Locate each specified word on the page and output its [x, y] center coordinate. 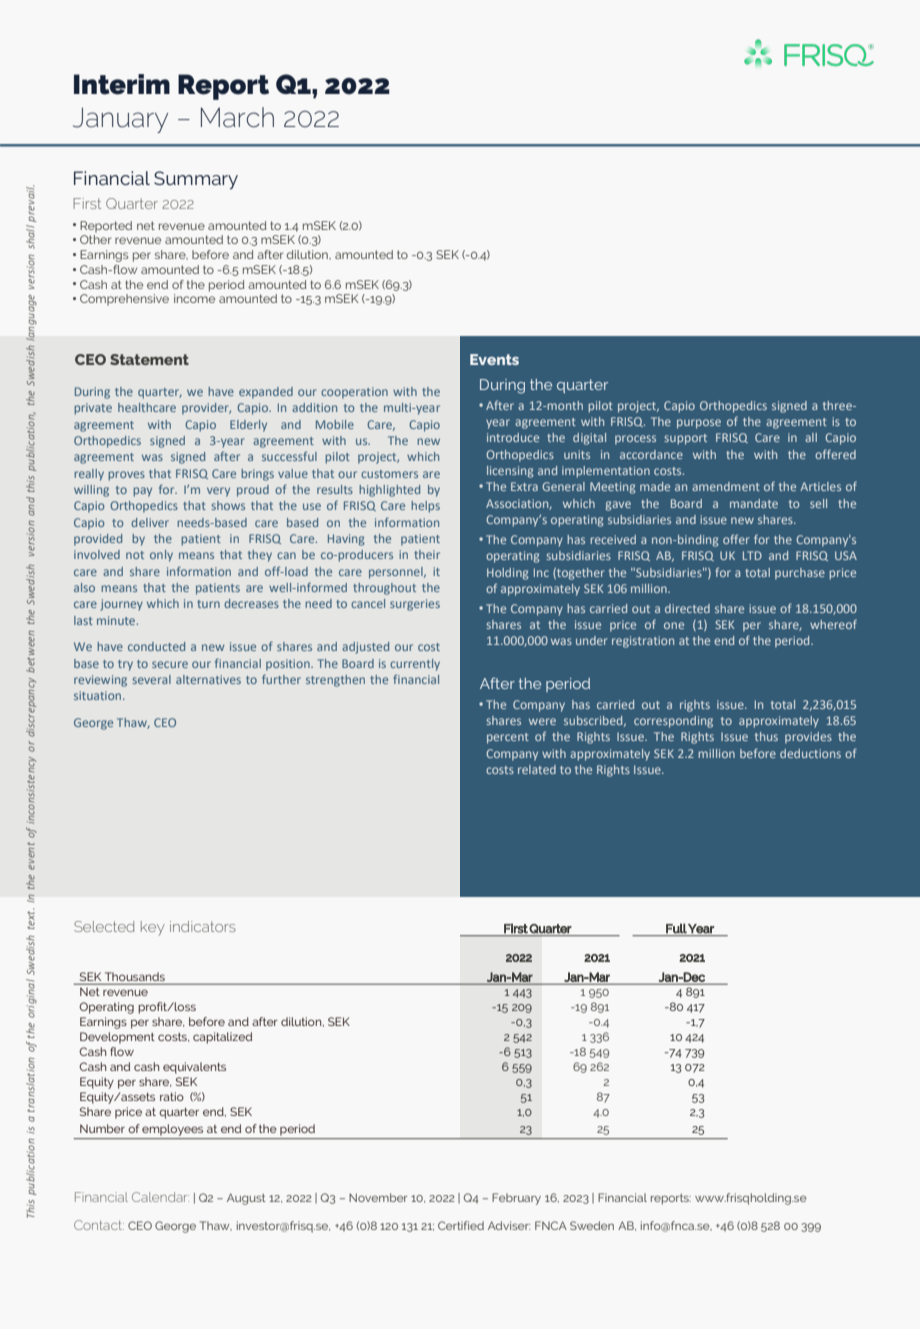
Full [676, 929]
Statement [149, 359]
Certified [461, 1225]
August [246, 1199]
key [153, 928]
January [120, 120]
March [237, 117]
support [685, 439]
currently [415, 665]
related [537, 769]
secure [170, 664]
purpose [699, 424]
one [674, 625]
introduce [513, 437]
